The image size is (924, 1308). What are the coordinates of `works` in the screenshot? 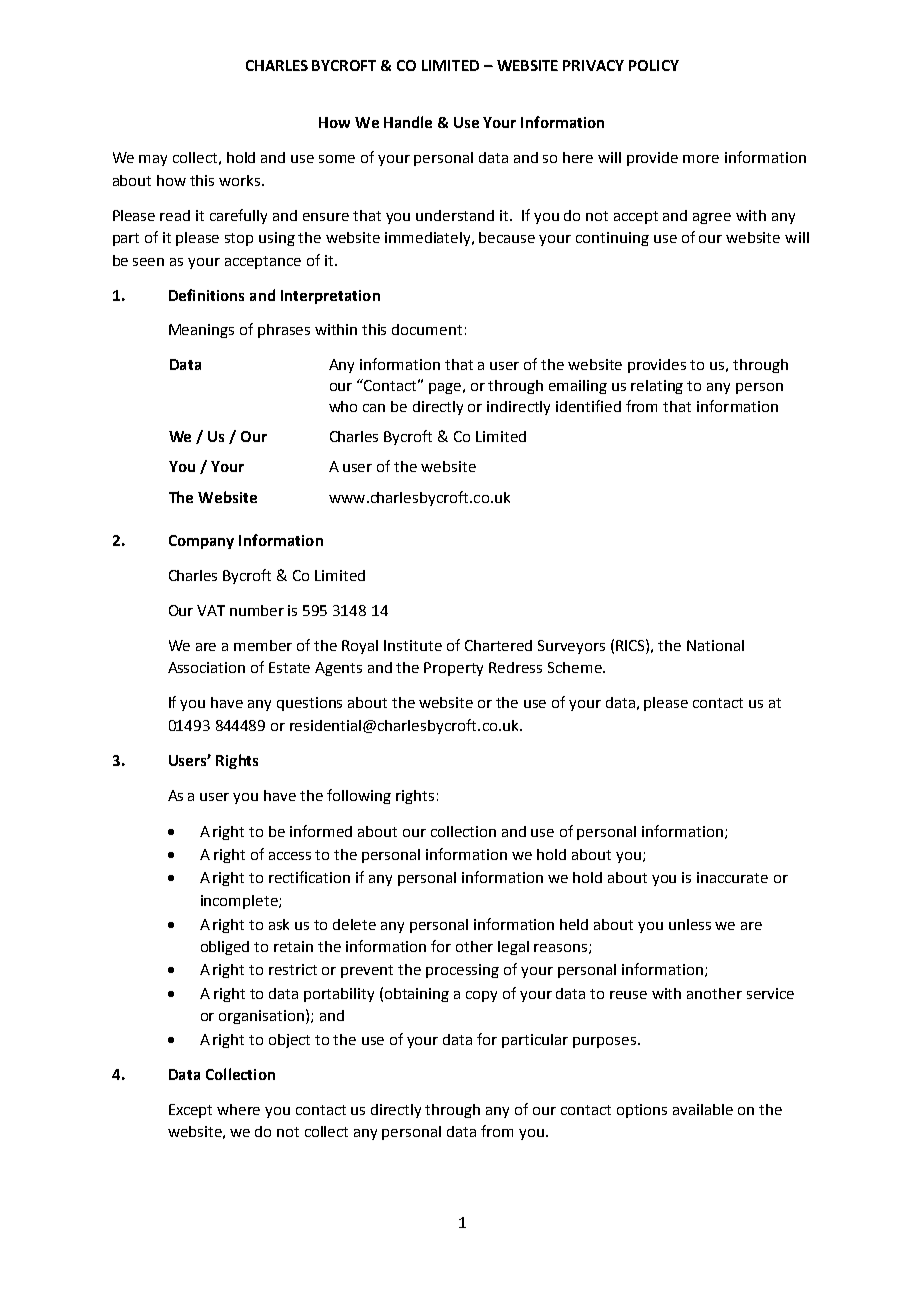 It's located at (241, 180).
